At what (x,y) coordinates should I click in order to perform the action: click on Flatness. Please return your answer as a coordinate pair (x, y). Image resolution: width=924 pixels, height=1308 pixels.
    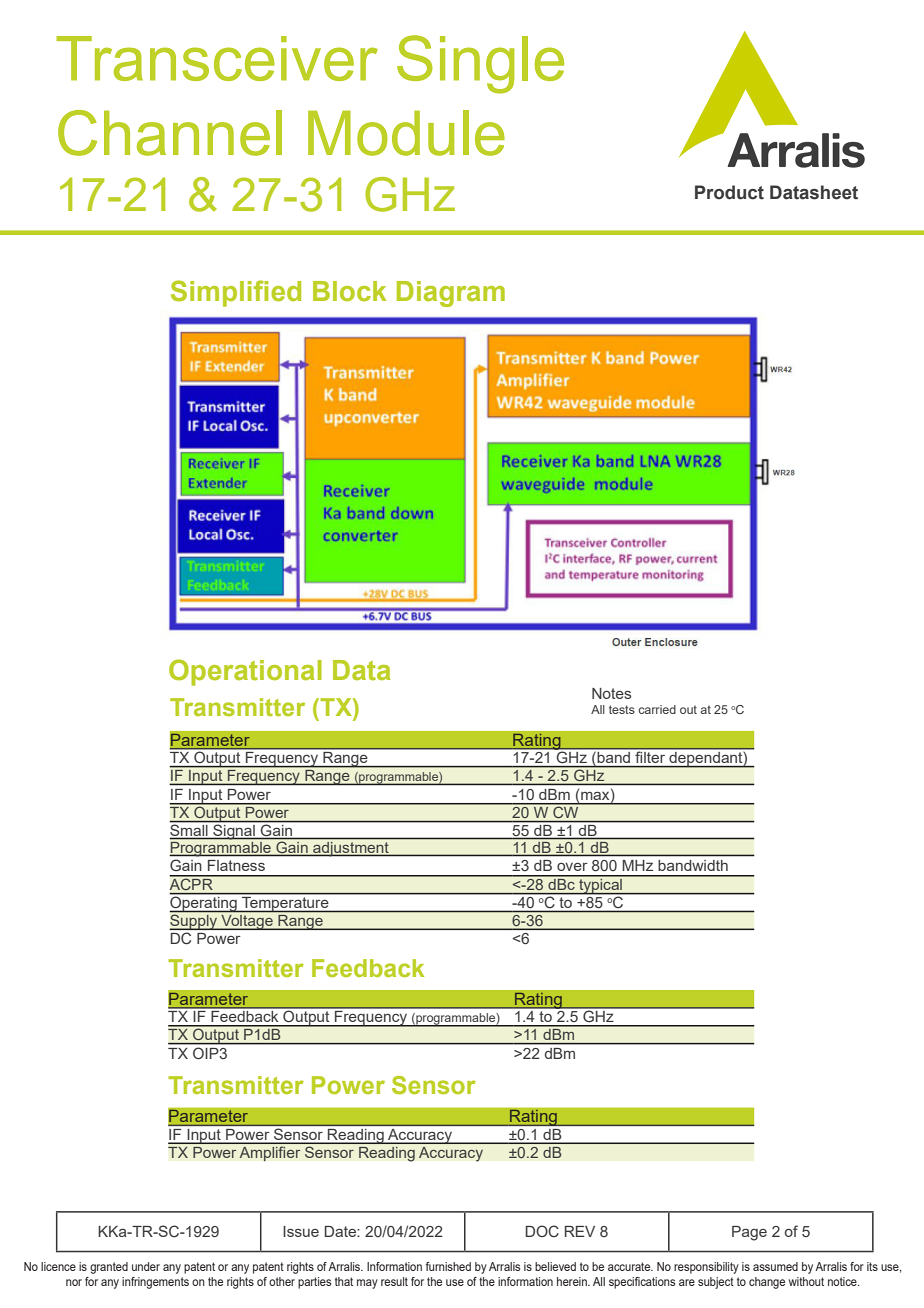
    Looking at the image, I should click on (236, 865).
